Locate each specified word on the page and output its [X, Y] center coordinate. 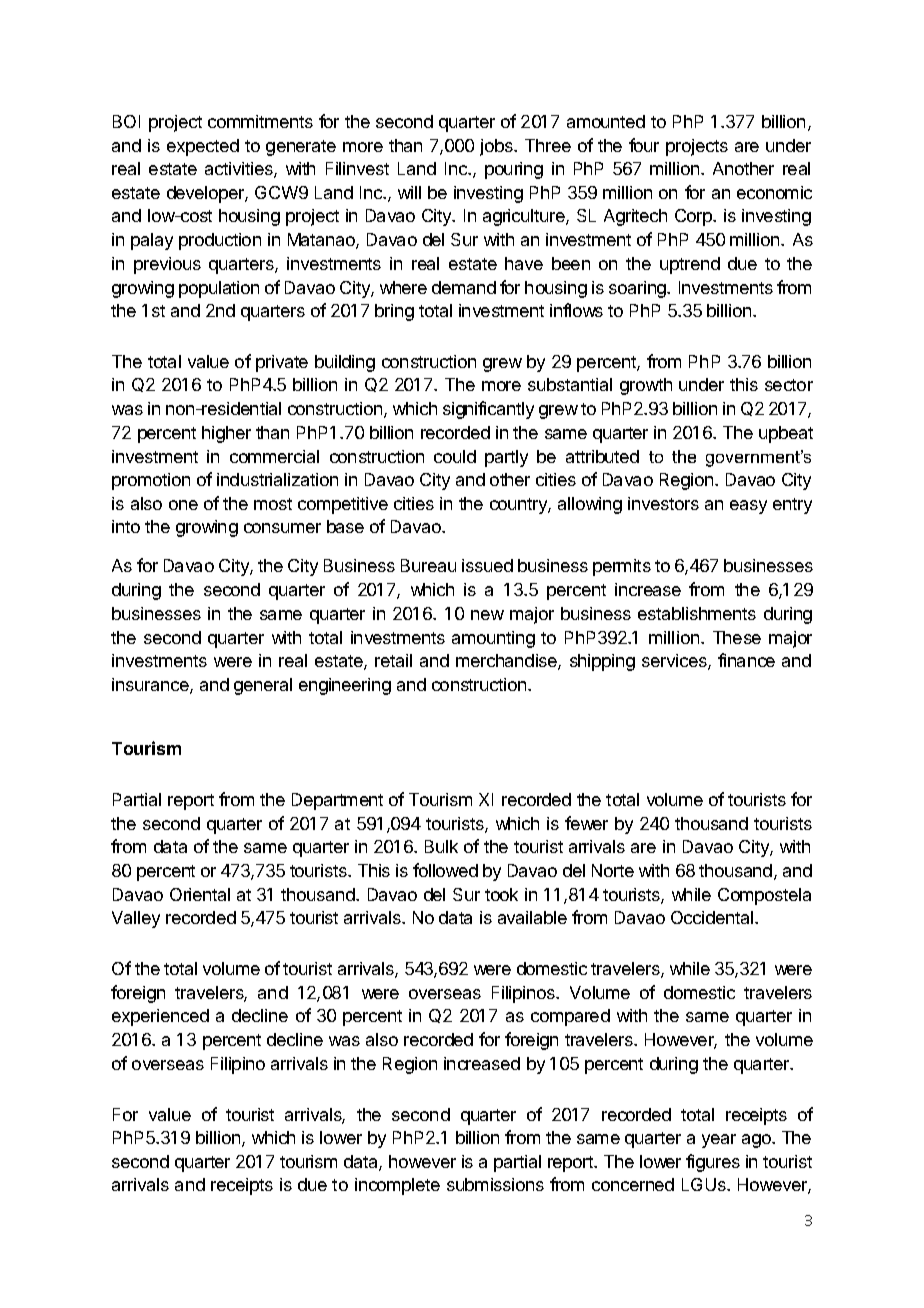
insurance [151, 686]
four [644, 145]
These [737, 637]
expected [203, 147]
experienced [160, 1017]
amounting [493, 639]
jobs [497, 147]
